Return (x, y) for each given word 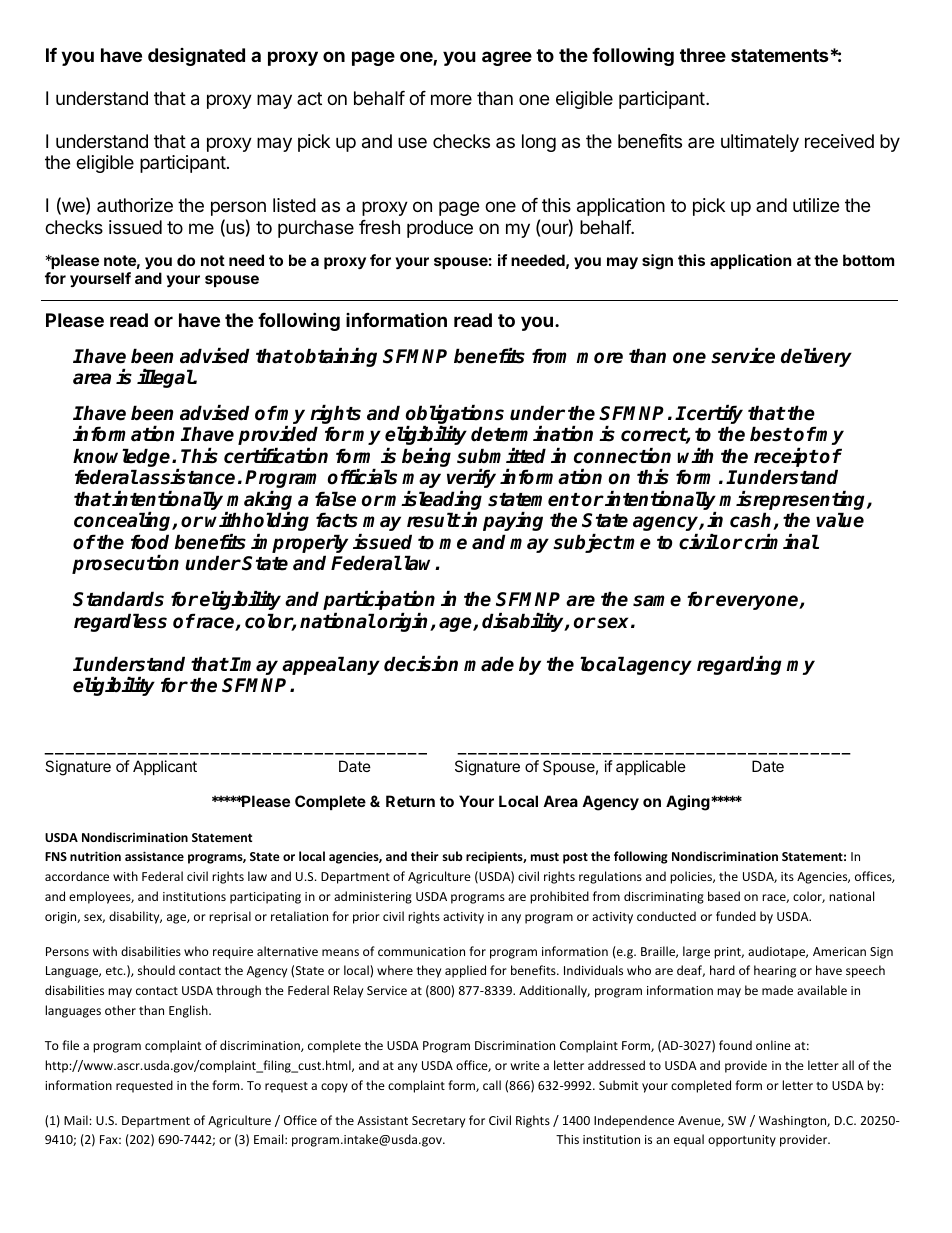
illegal (165, 378)
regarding (739, 665)
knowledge (123, 459)
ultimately (760, 143)
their (425, 856)
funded (736, 916)
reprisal (230, 917)
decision (421, 664)
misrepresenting (793, 502)
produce (440, 229)
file (70, 1045)
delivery (816, 357)
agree (507, 58)
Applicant (165, 767)
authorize (135, 205)
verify (471, 478)
